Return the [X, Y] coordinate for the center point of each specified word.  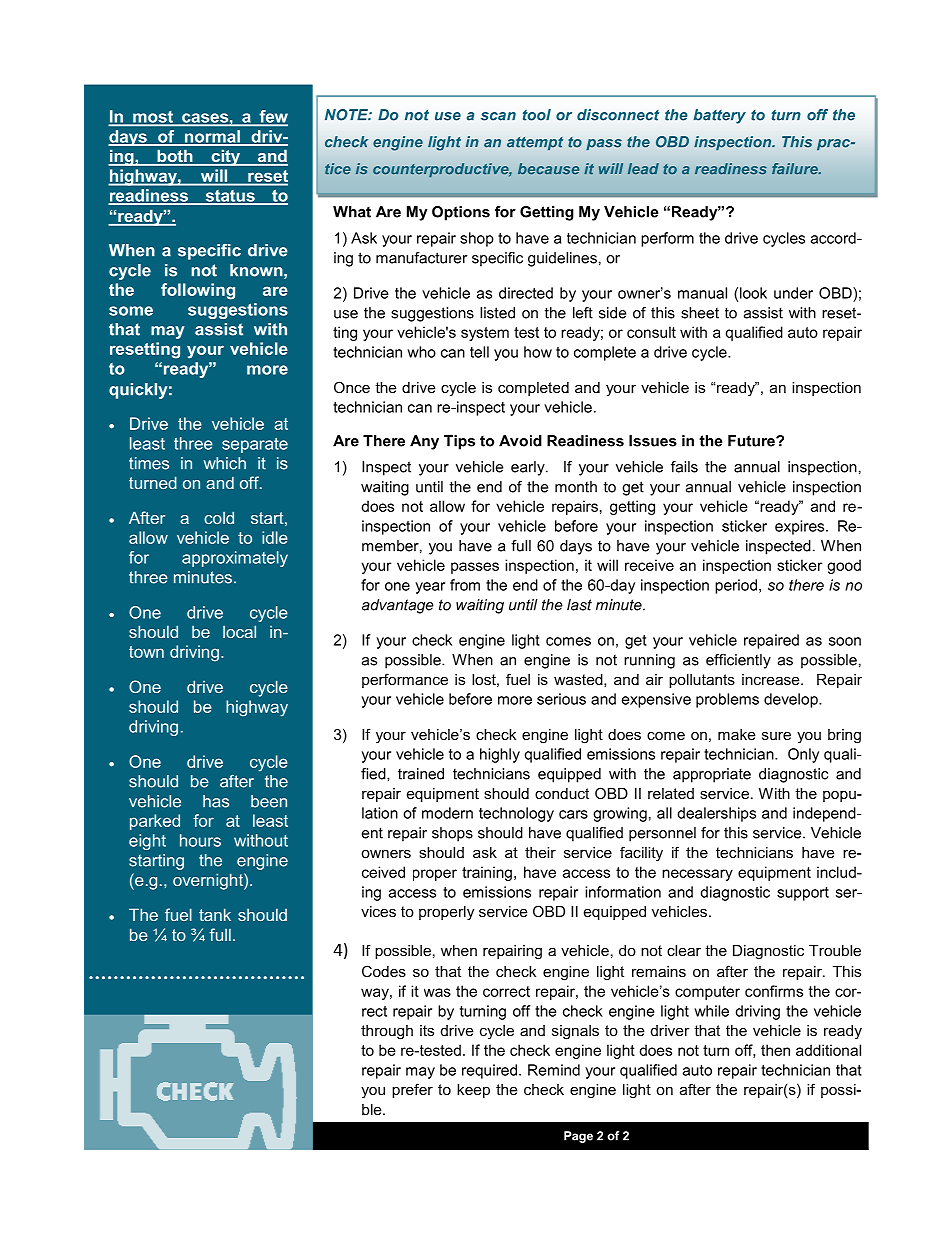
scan [498, 116]
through [387, 1032]
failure [796, 169]
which [225, 463]
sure [776, 735]
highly [500, 755]
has [216, 801]
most [153, 118]
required [489, 1071]
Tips [459, 442]
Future [752, 441]
